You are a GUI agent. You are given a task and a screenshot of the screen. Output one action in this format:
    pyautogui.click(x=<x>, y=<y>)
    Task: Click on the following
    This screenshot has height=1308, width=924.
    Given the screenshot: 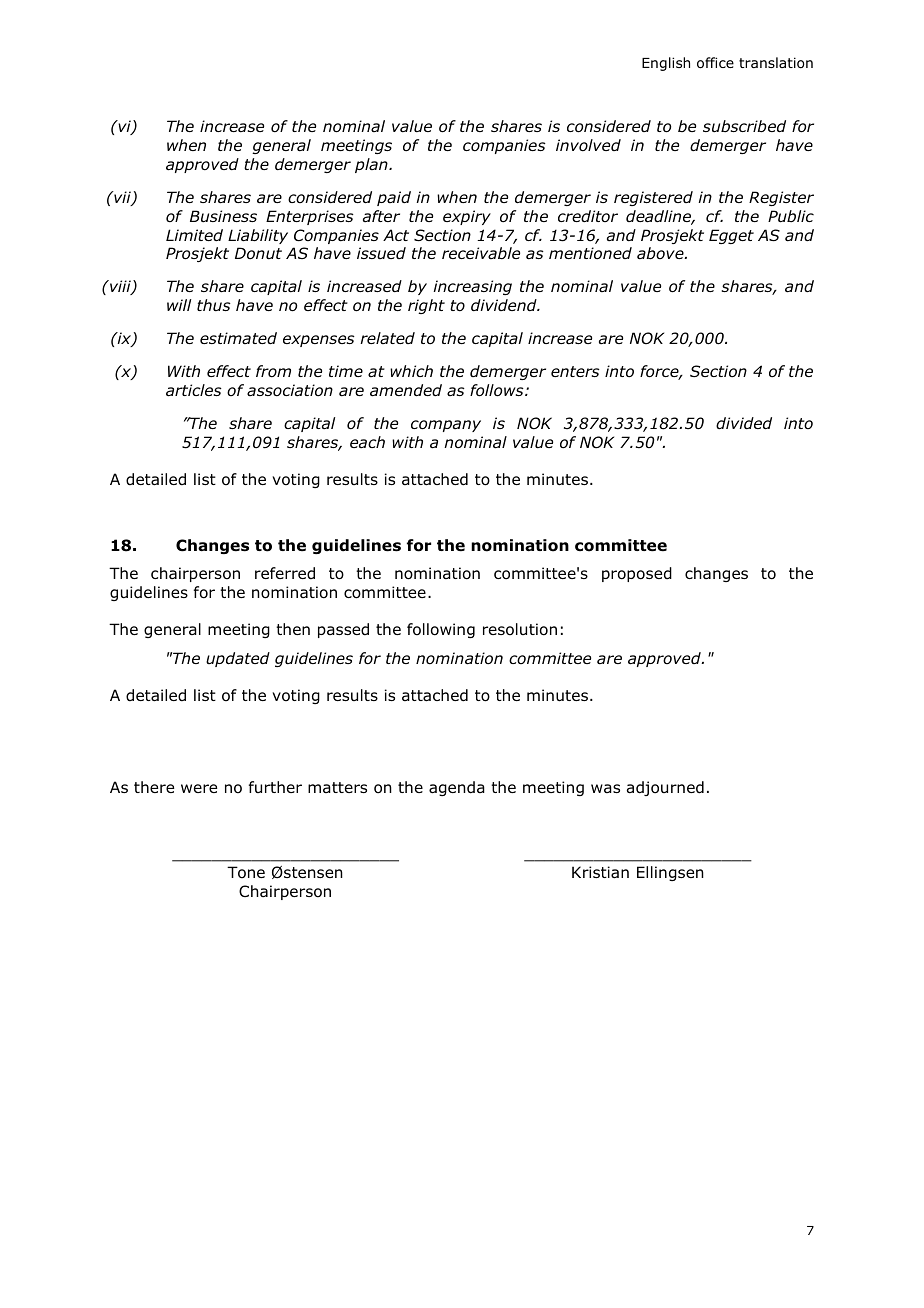 What is the action you would take?
    pyautogui.click(x=441, y=630)
